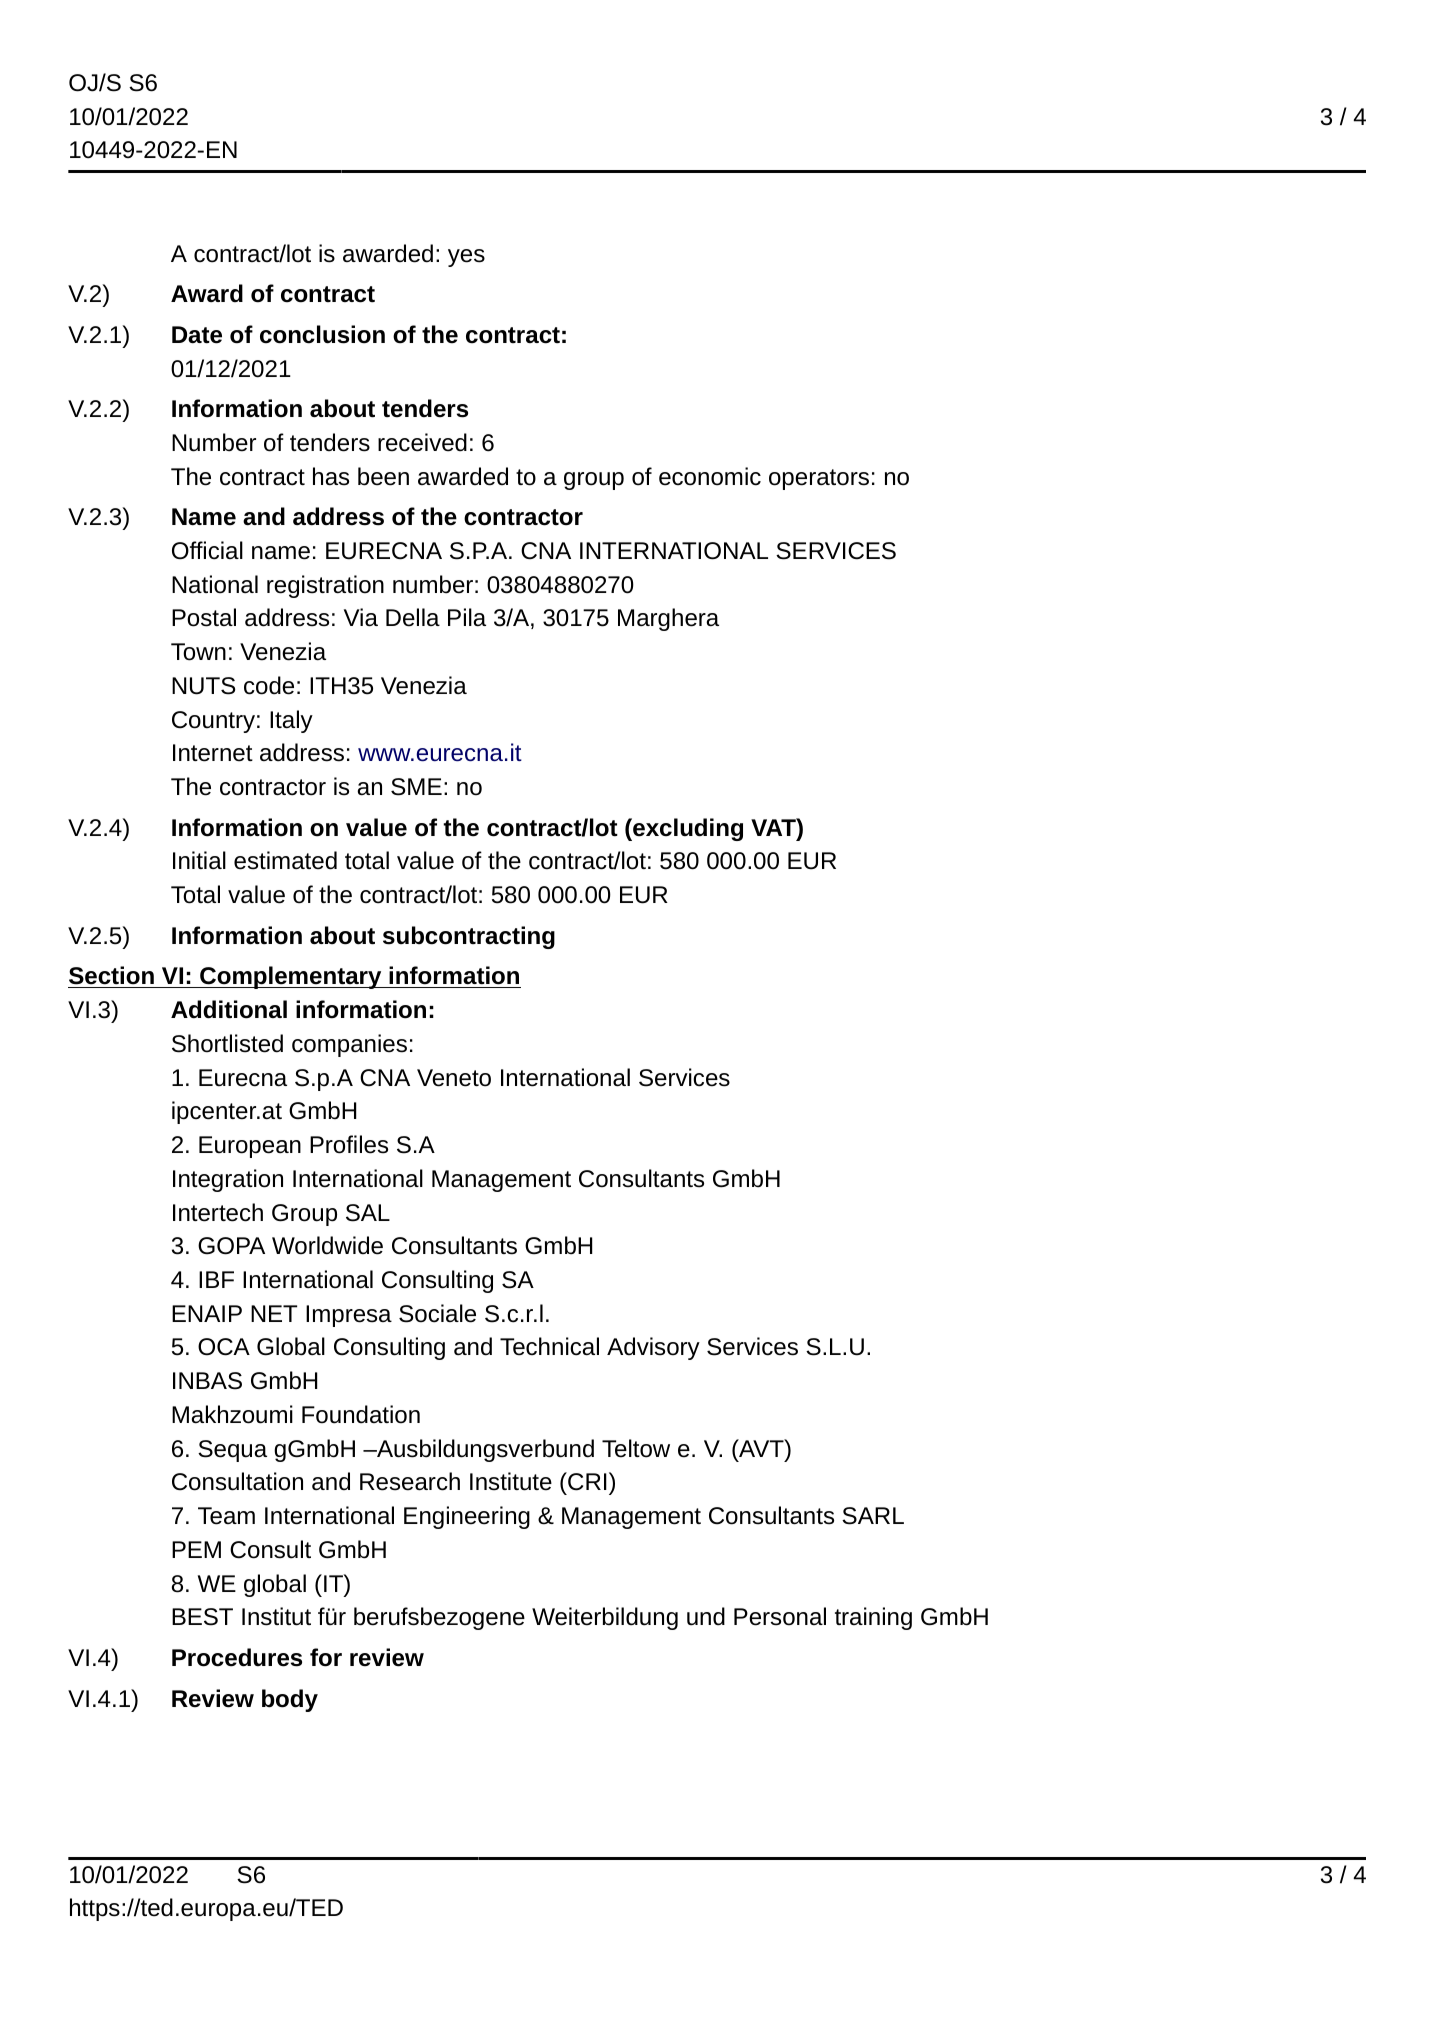 This image has height=2029, width=1435. What do you see at coordinates (213, 753) in the image?
I see `Internet` at bounding box center [213, 753].
